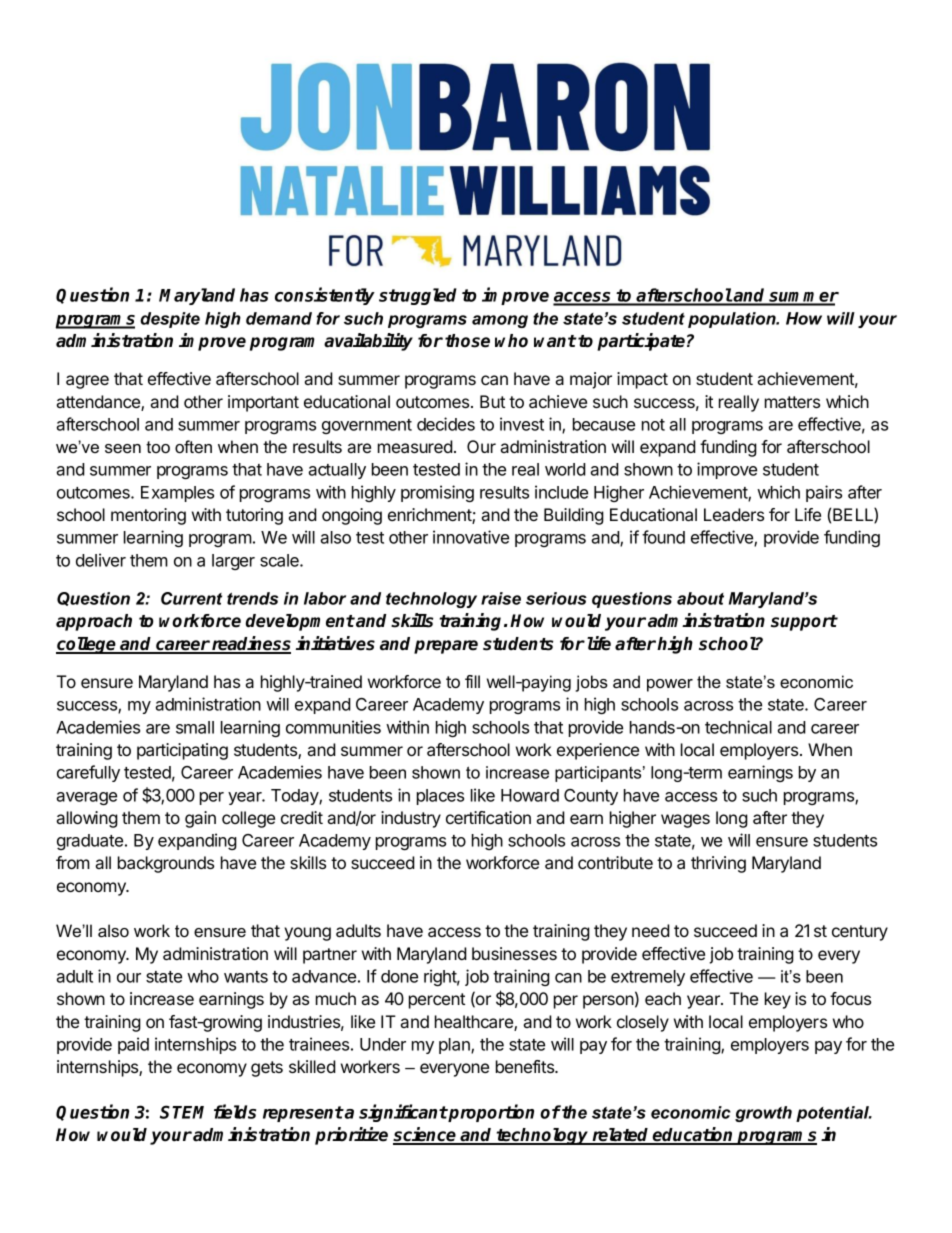  What do you see at coordinates (235, 1111) in the screenshot?
I see `fields` at bounding box center [235, 1111].
